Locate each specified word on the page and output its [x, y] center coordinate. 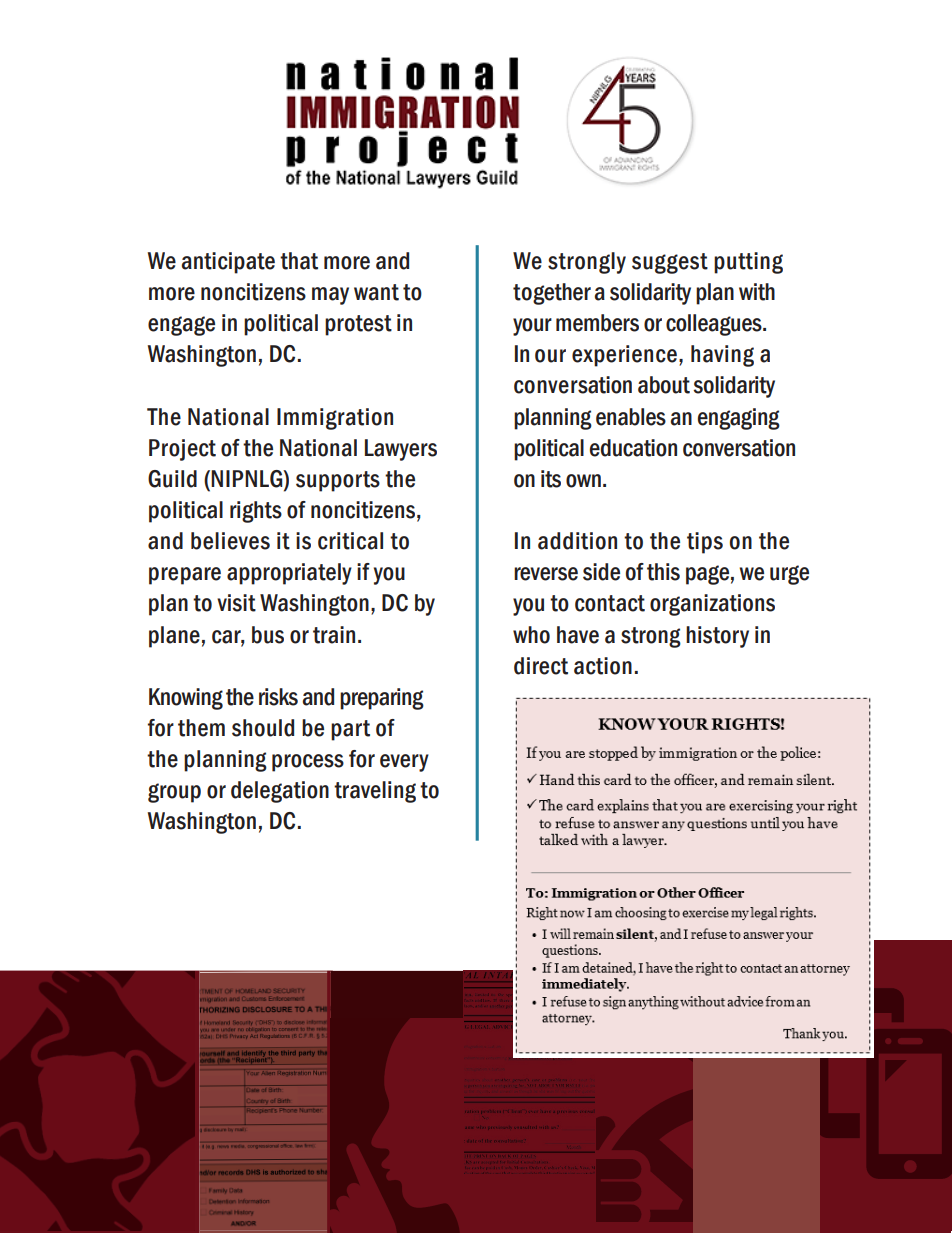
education [633, 448]
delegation [280, 792]
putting [748, 263]
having [722, 356]
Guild [172, 479]
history [717, 637]
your [532, 327]
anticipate [228, 263]
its [551, 479]
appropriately [289, 574]
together [552, 294]
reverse [546, 574]
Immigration [335, 419]
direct [541, 666]
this [663, 572]
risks [278, 697]
